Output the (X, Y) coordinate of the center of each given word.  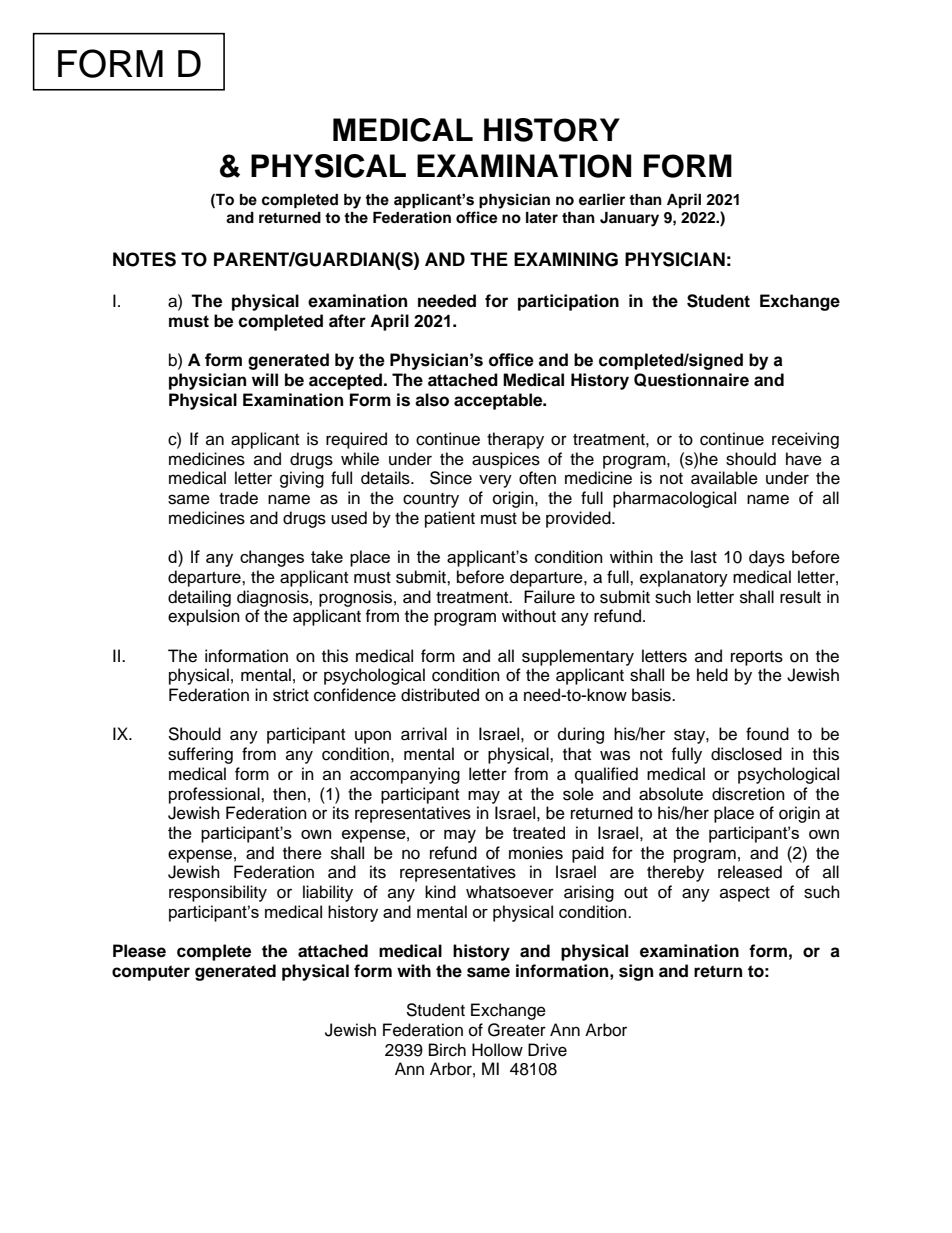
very (495, 481)
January (629, 219)
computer (151, 973)
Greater (517, 1030)
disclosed (746, 754)
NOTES (144, 259)
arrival (424, 734)
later (542, 218)
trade (238, 498)
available (724, 478)
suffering (200, 755)
